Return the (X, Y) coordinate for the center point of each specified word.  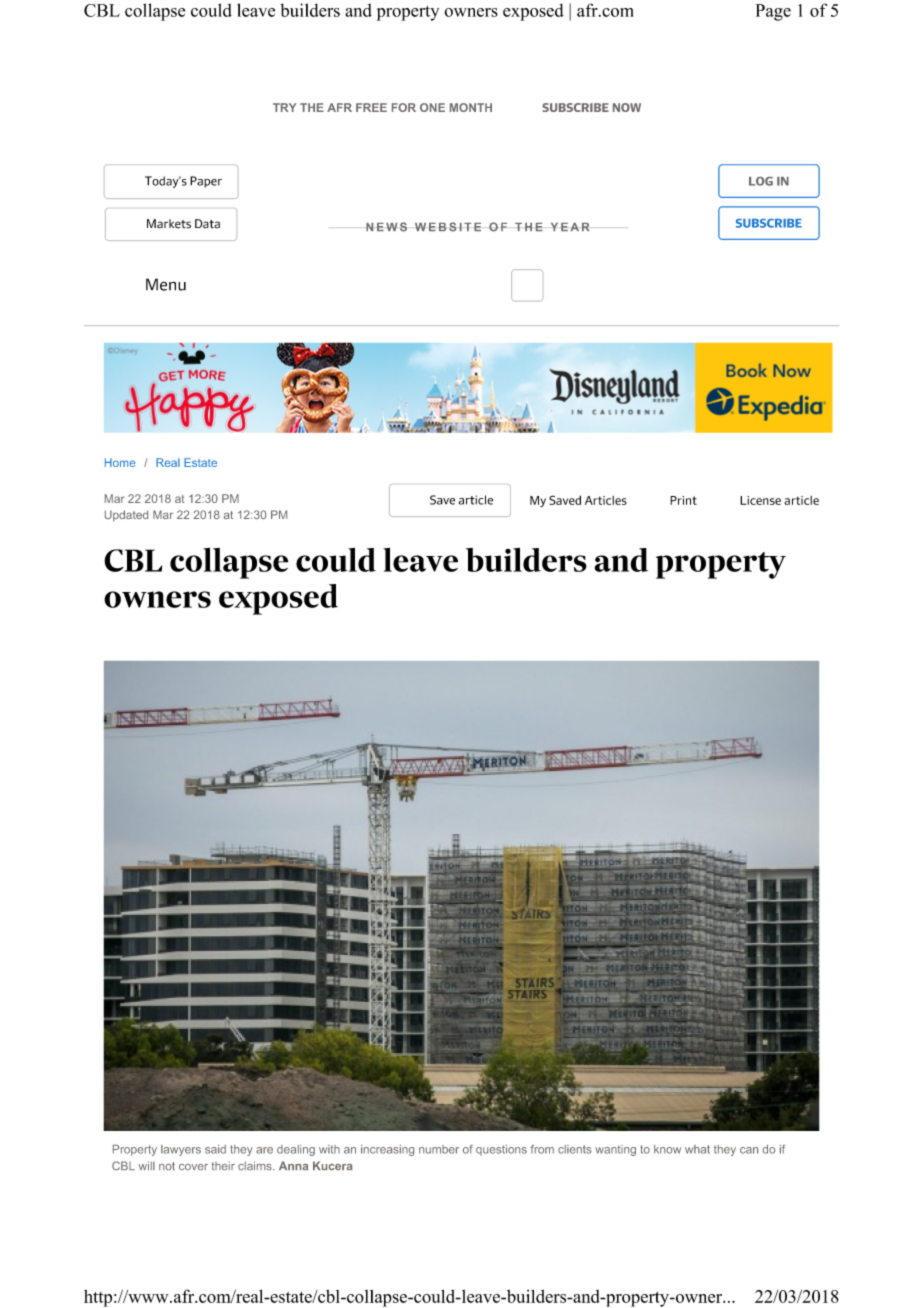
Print (683, 500)
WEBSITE (448, 227)
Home (120, 462)
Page (773, 12)
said (215, 1149)
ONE (432, 107)
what (697, 1149)
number (439, 1149)
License (760, 500)
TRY (284, 107)
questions (501, 1150)
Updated (126, 516)
